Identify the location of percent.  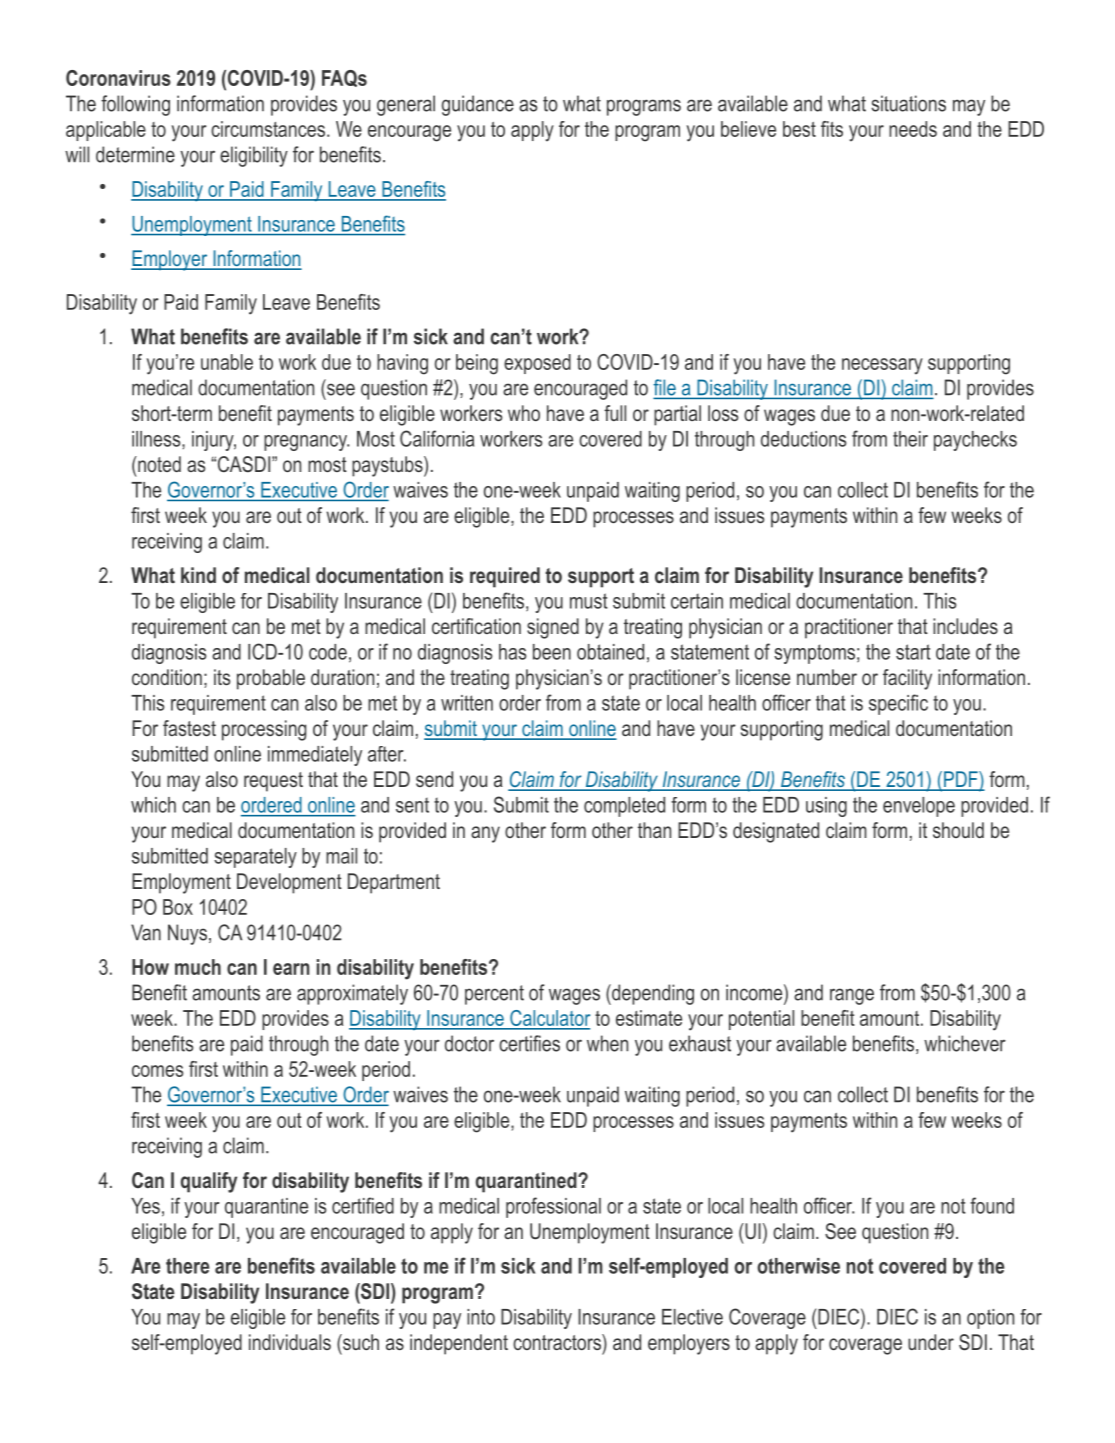
(494, 995).
